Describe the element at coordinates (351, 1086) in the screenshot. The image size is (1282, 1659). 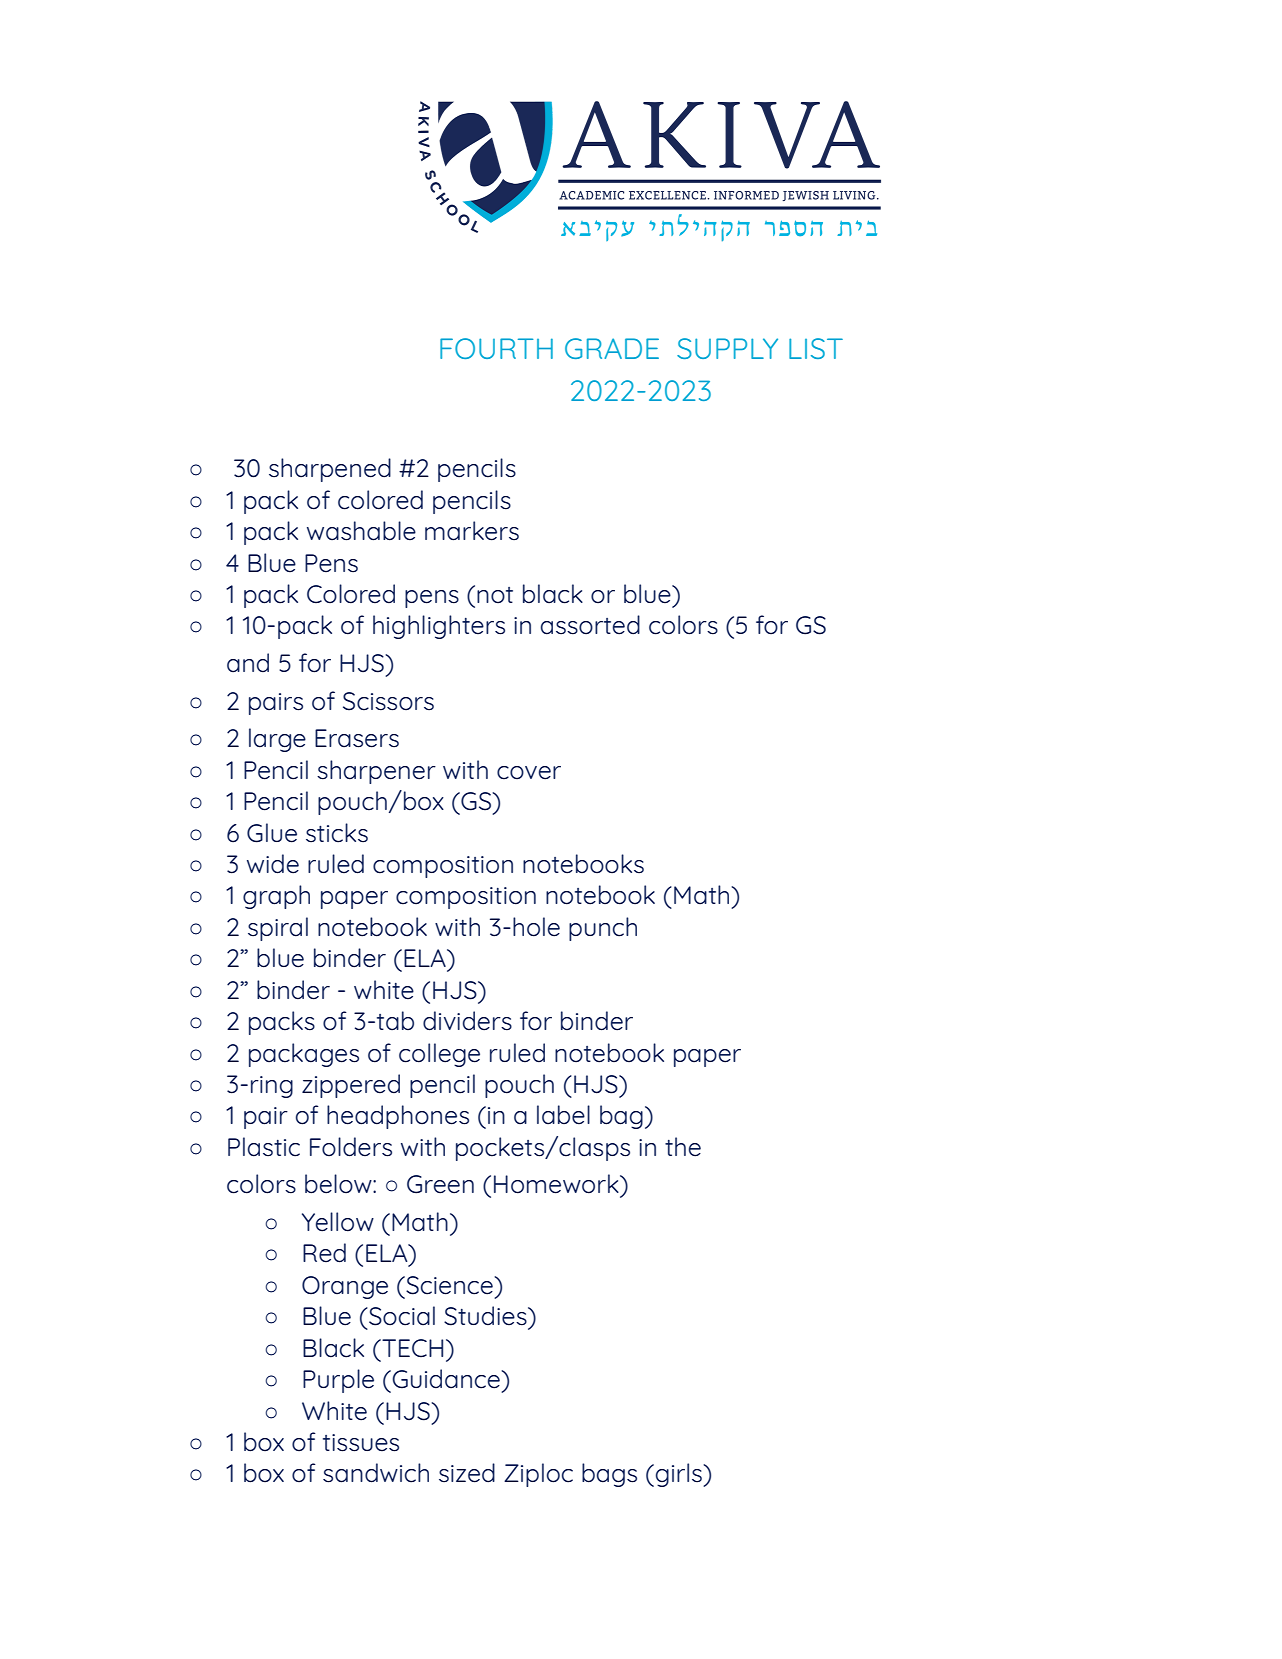
I see `zippered` at that location.
